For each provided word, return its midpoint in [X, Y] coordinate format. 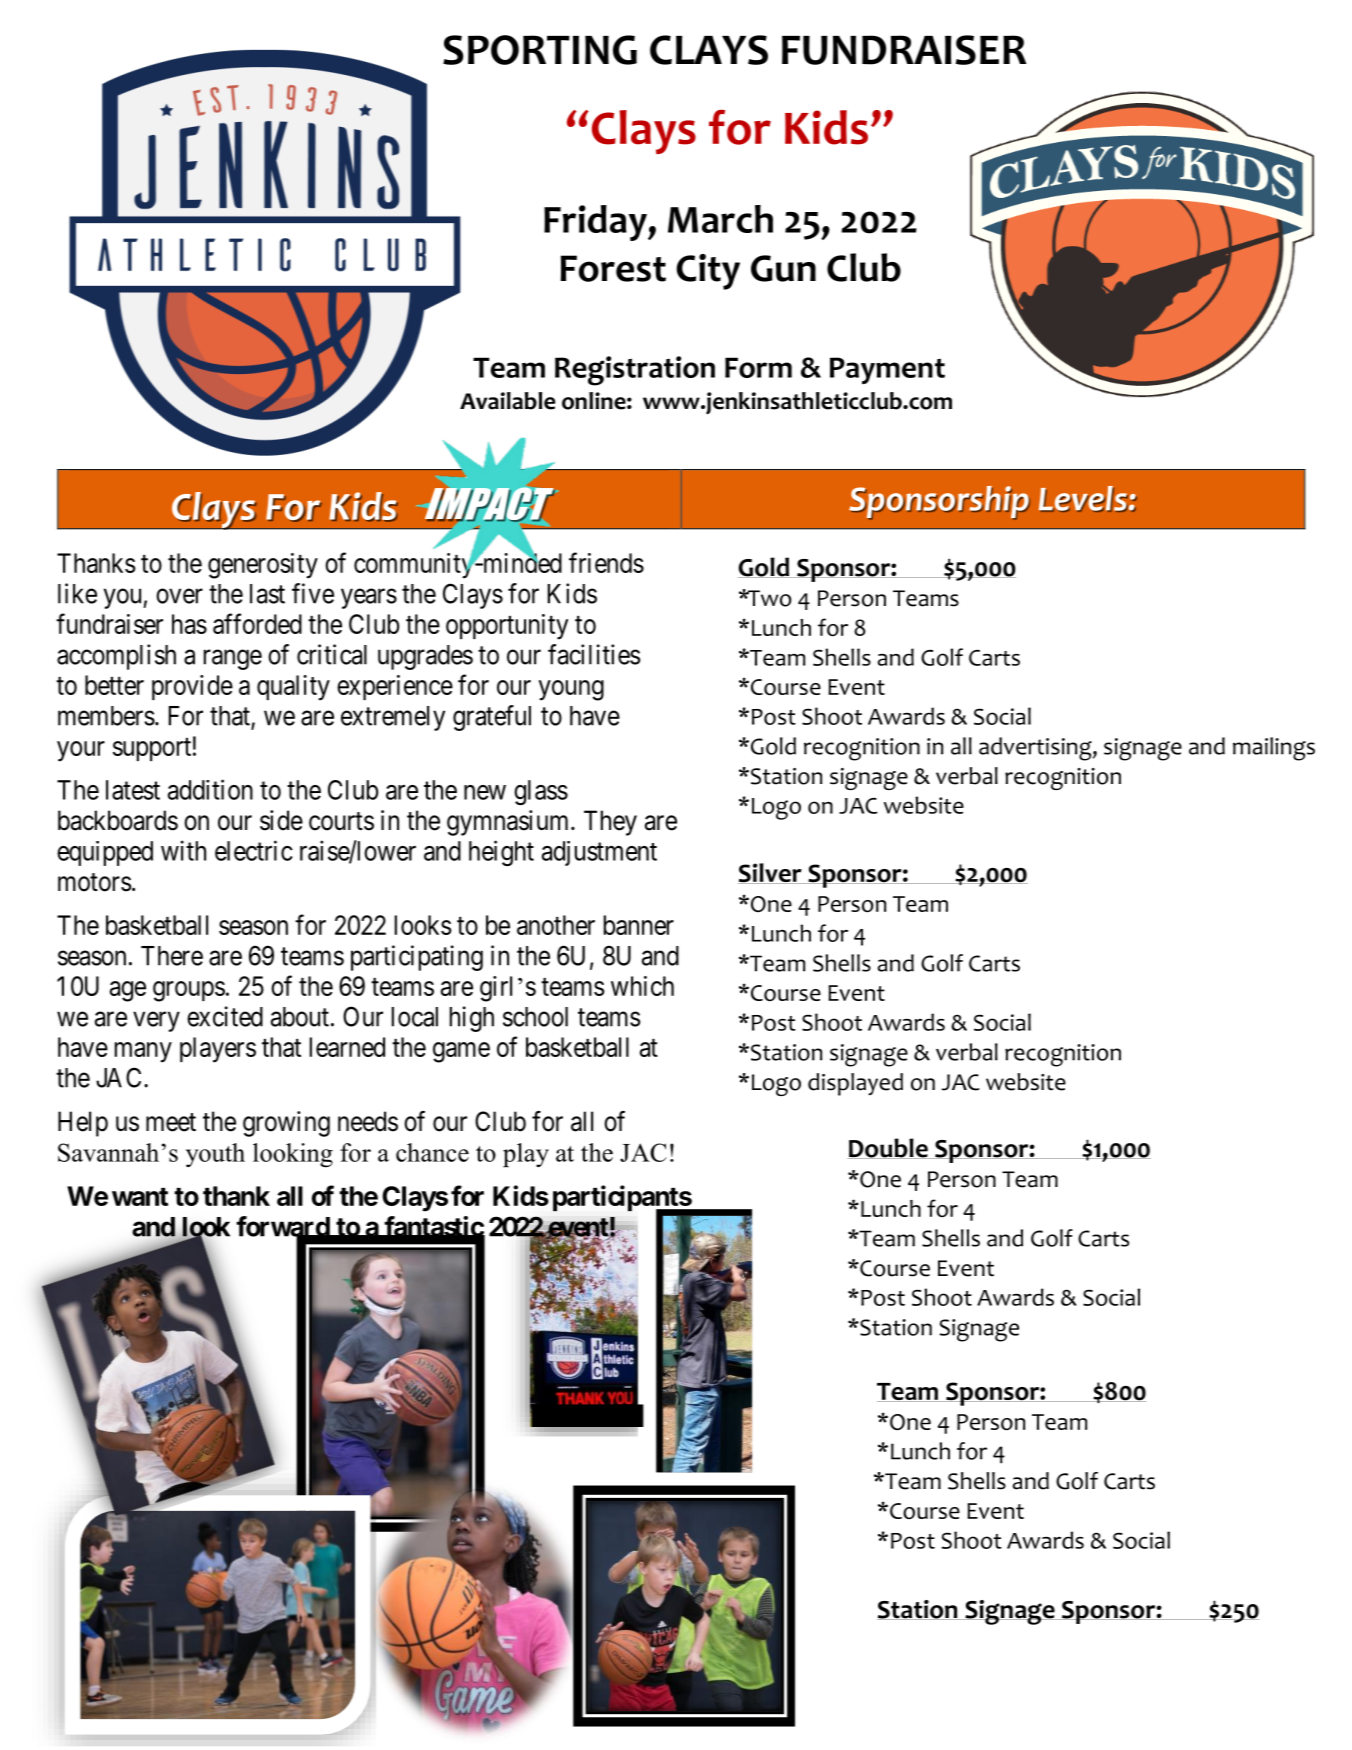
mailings [1274, 749]
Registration [635, 371]
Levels [1083, 499]
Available [507, 401]
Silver [771, 873]
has [189, 624]
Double [888, 1148]
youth [215, 1155]
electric [254, 850]
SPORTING [540, 50]
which [642, 986]
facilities [594, 654]
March [720, 219]
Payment [887, 370]
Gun [783, 268]
